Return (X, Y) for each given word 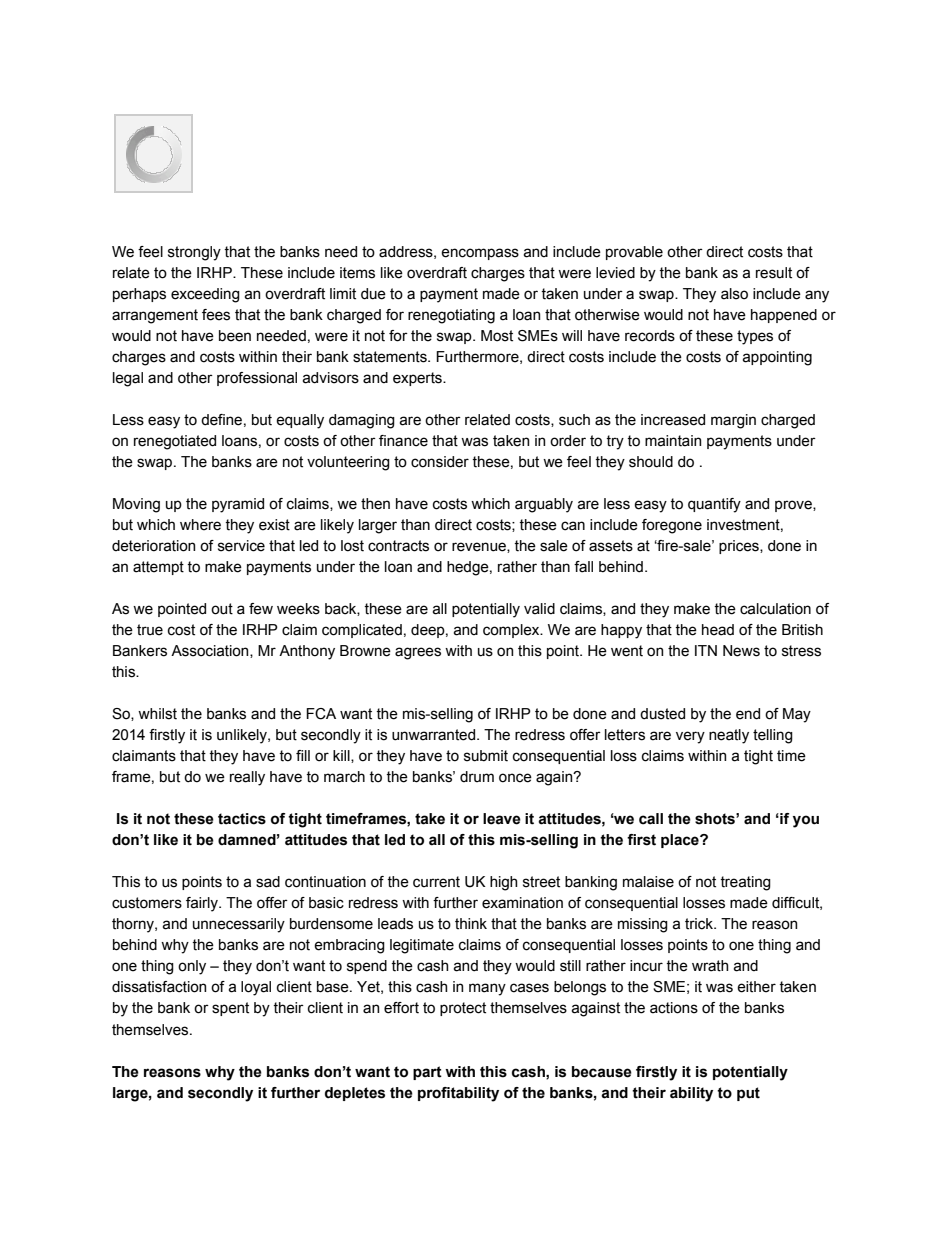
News (741, 651)
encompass (480, 254)
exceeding (205, 295)
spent (230, 1009)
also (734, 294)
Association (211, 651)
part (427, 1073)
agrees (418, 653)
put (748, 1094)
